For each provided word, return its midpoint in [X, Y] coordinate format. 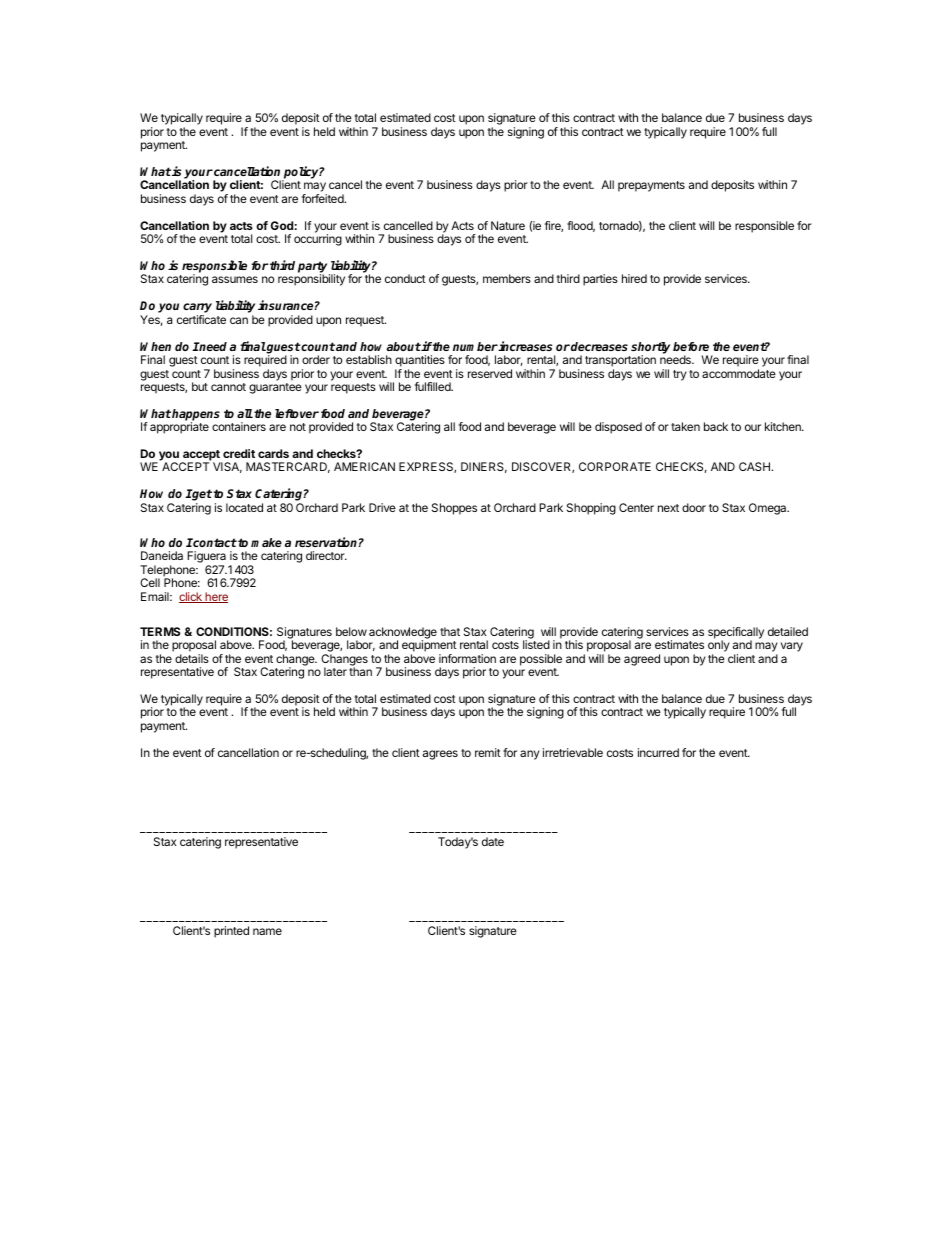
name [267, 931]
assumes [235, 279]
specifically [736, 634]
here [215, 597]
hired [634, 278]
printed [231, 932]
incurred [658, 752]
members [507, 278]
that [450, 631]
